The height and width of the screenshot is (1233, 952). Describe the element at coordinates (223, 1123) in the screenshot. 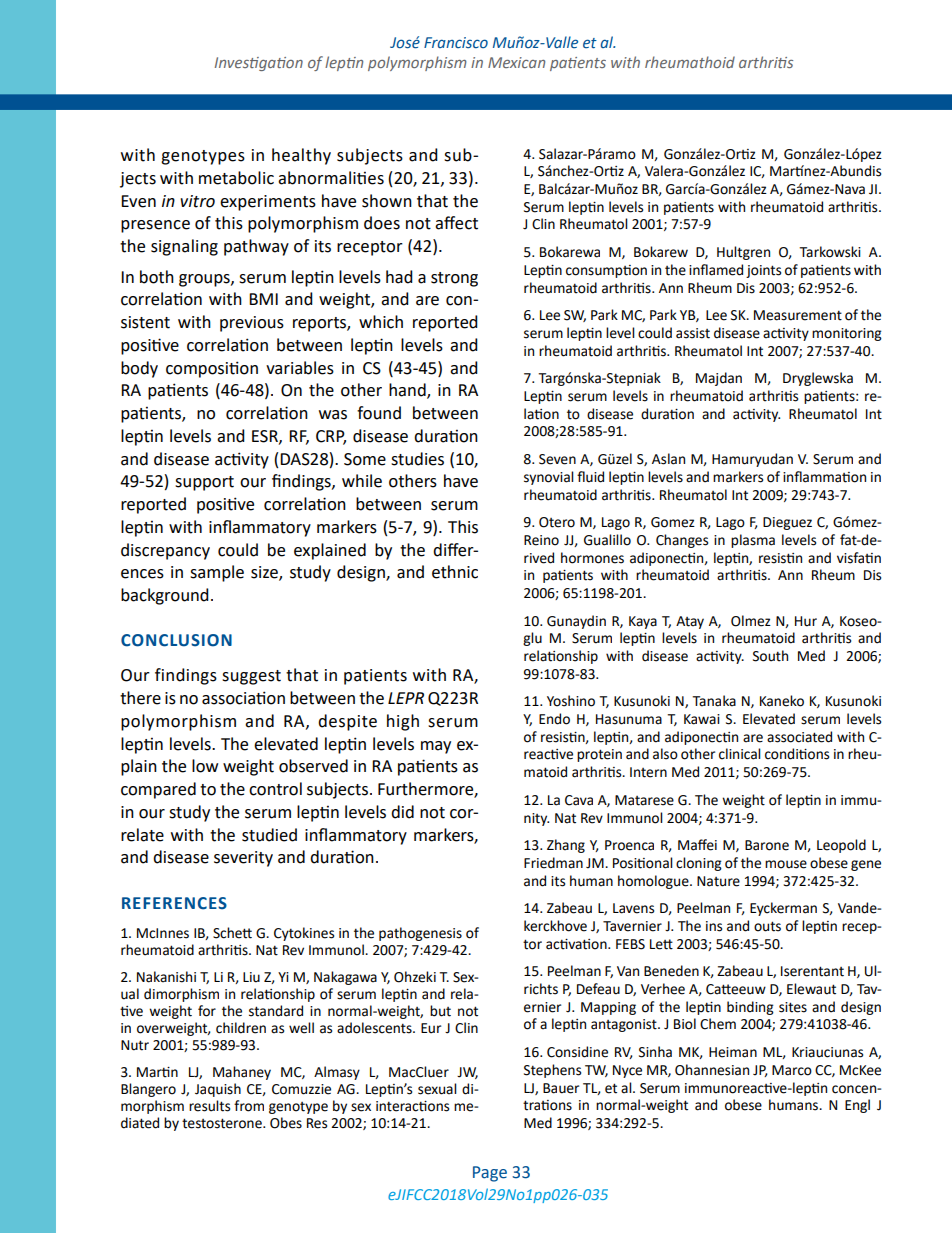

I see `testosterone` at that location.
